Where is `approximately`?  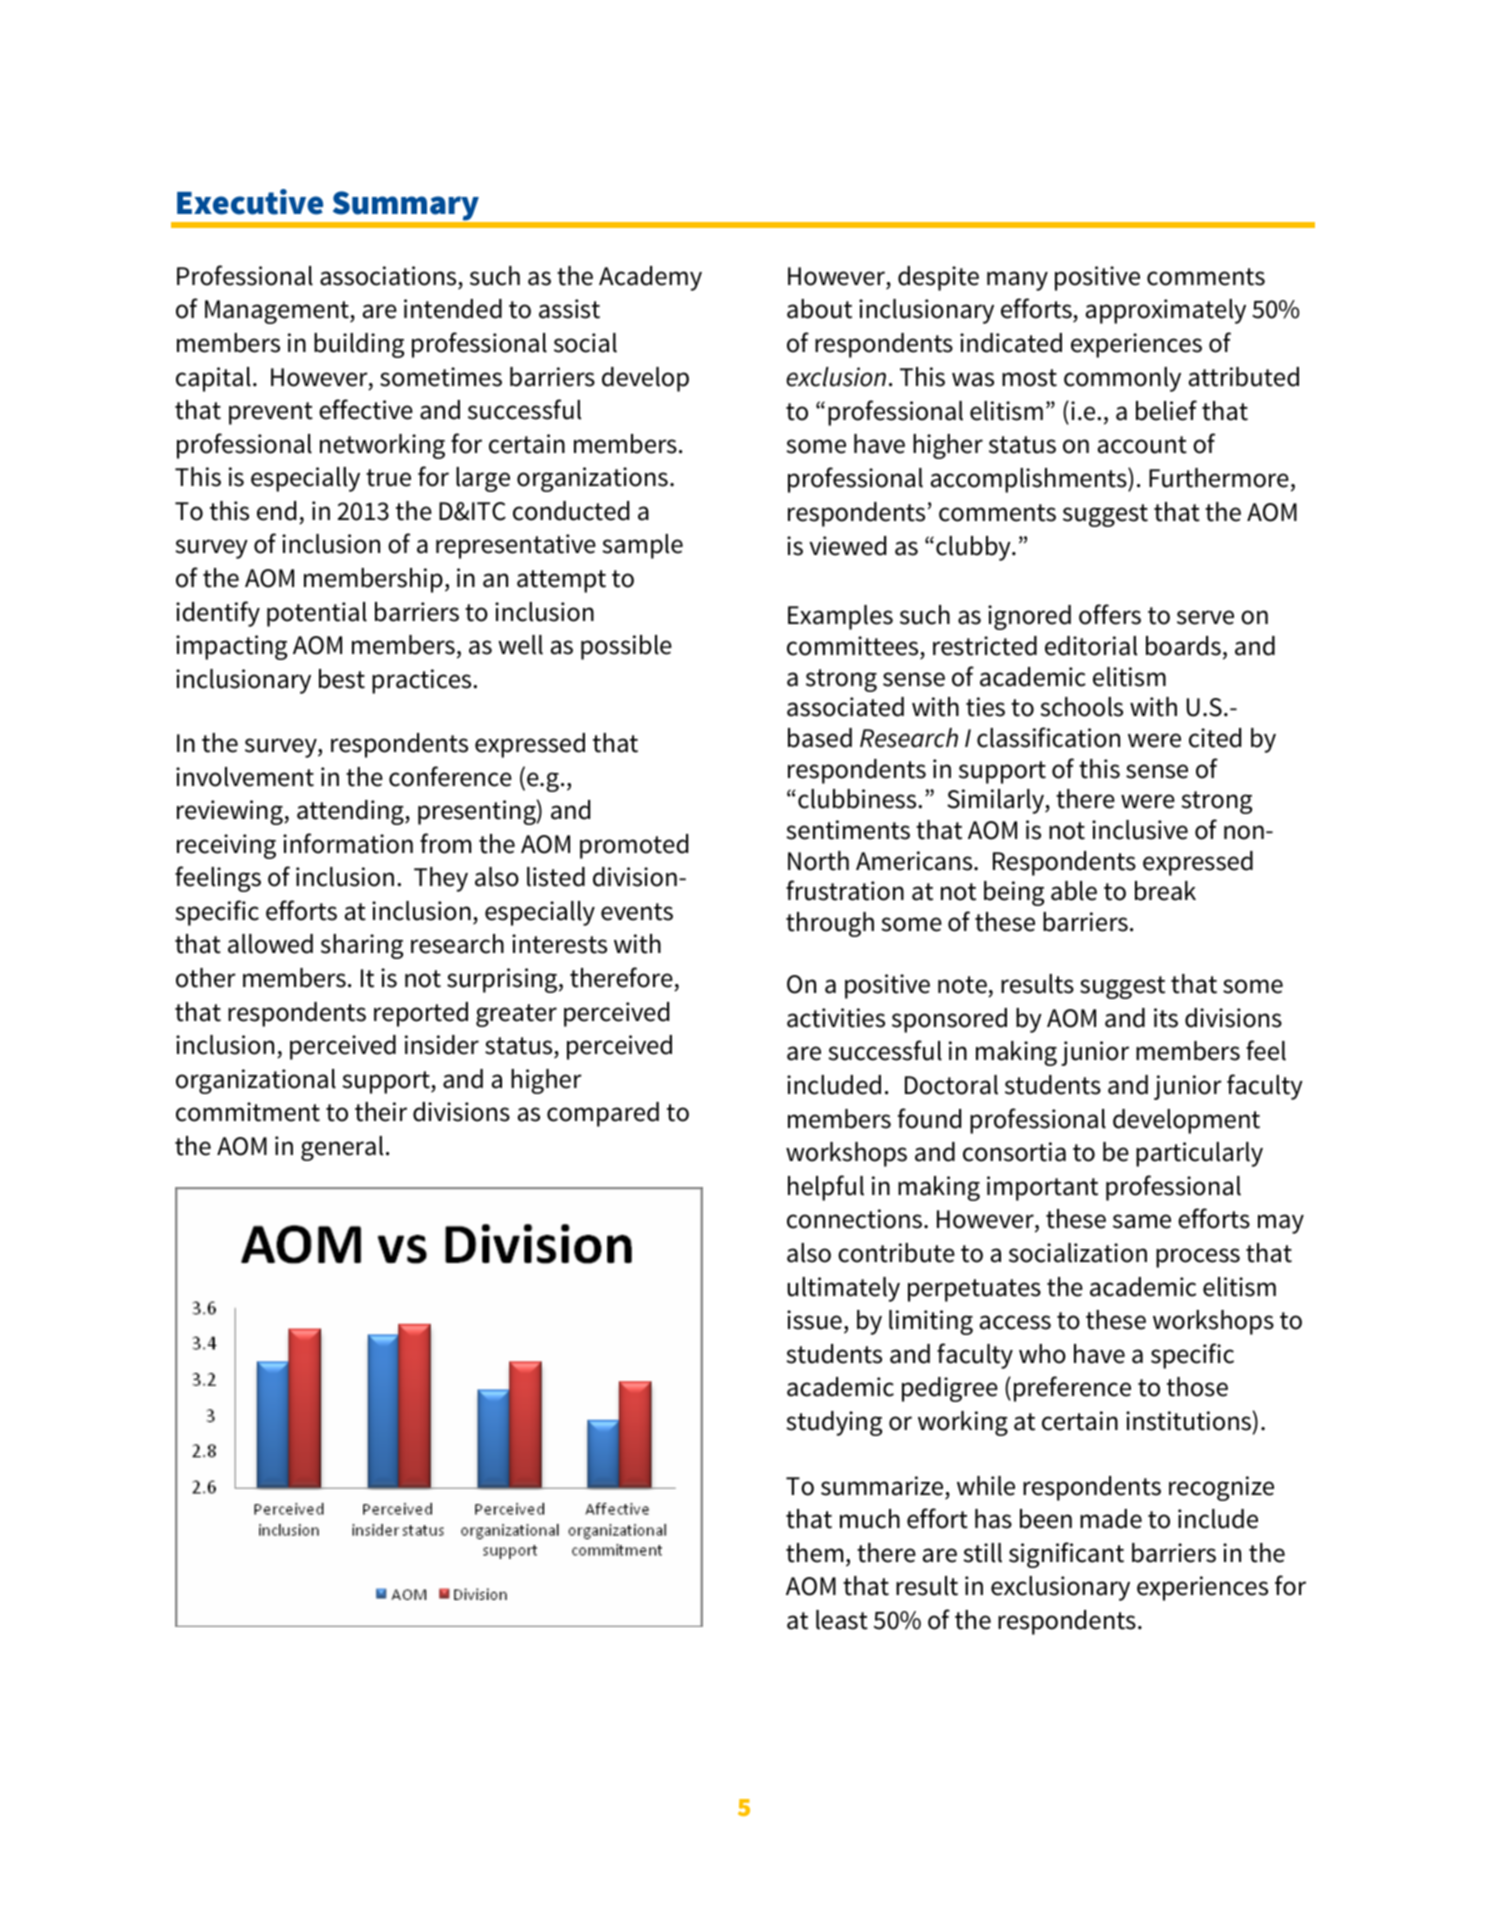
approximately is located at coordinates (1166, 311).
